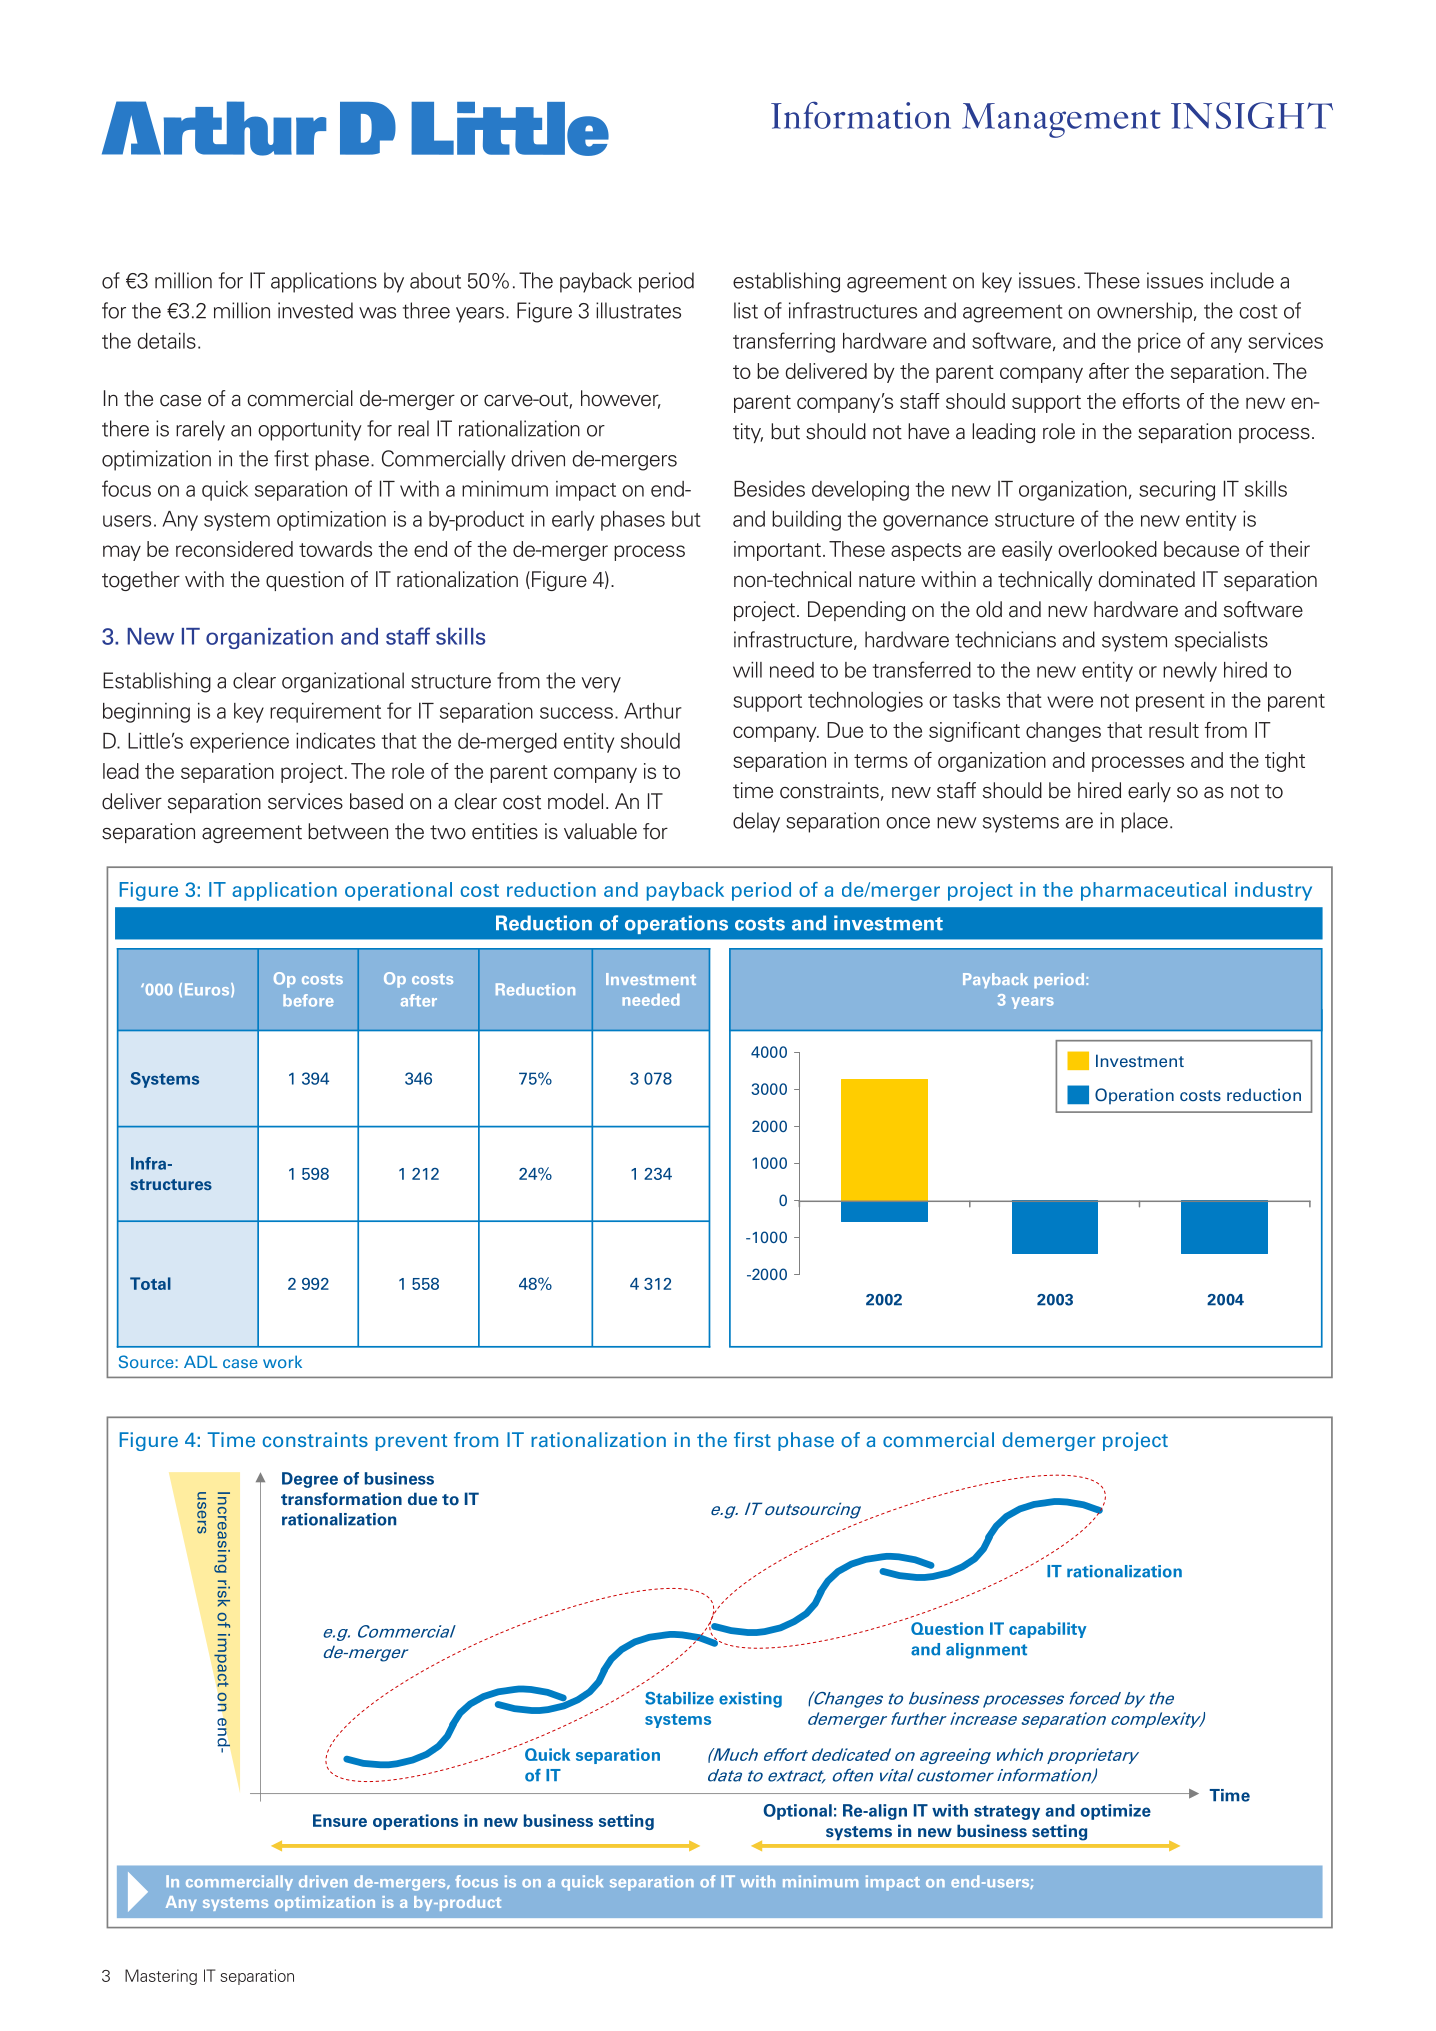 This image has width=1436, height=2031. I want to click on Total, so click(150, 1283).
